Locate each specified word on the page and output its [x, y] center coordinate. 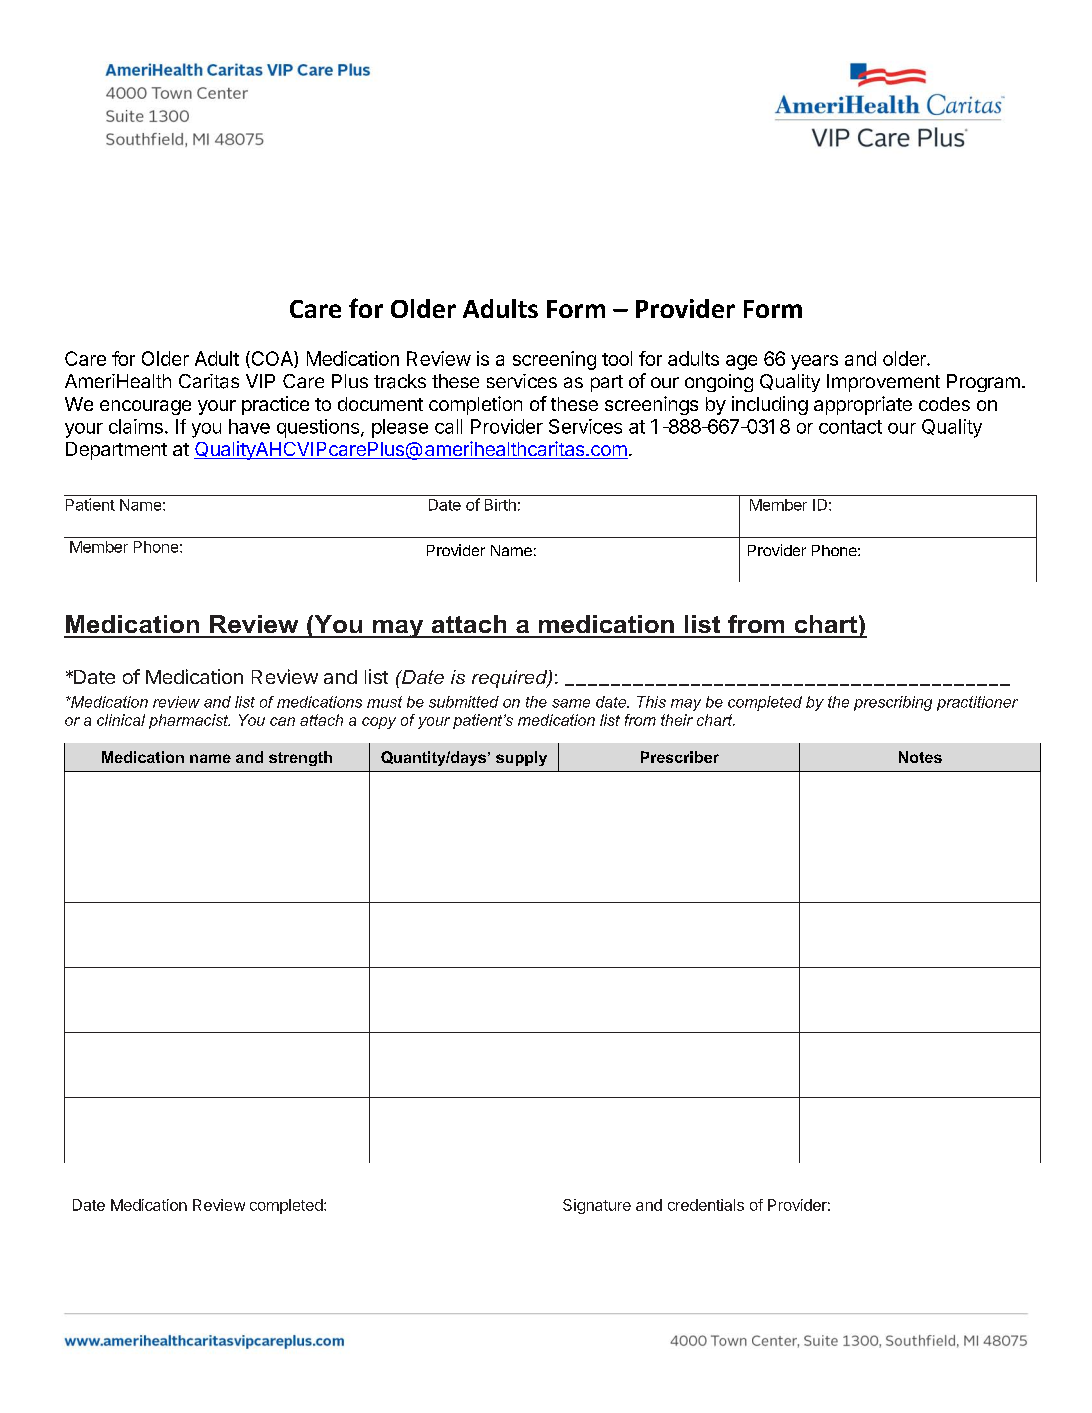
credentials [706, 1205]
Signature [597, 1206]
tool [617, 358]
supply [521, 758]
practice [275, 405]
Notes [920, 757]
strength [300, 758]
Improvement [883, 383]
